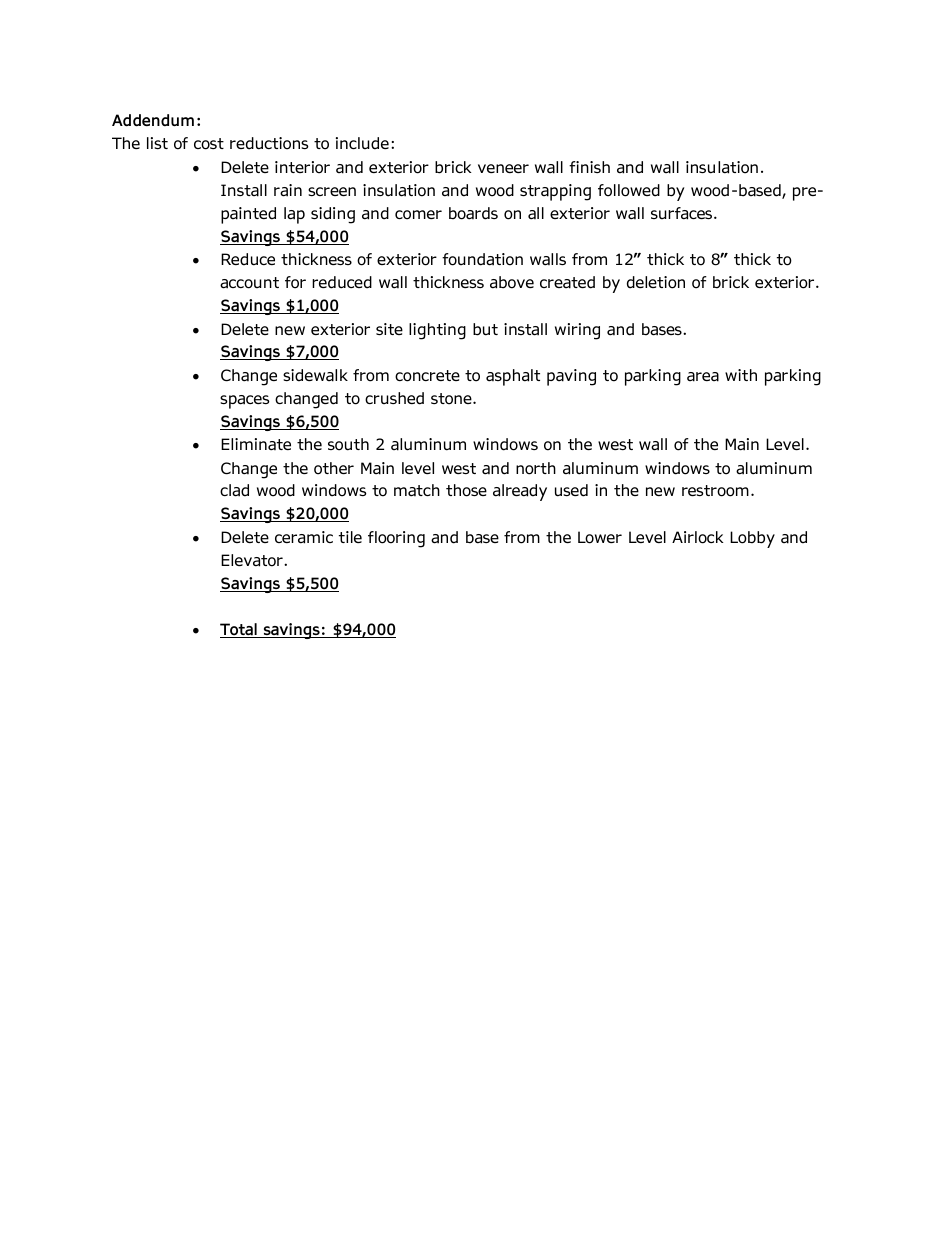 The height and width of the image is (1233, 952). What do you see at coordinates (256, 444) in the image?
I see `Eliminate` at bounding box center [256, 444].
